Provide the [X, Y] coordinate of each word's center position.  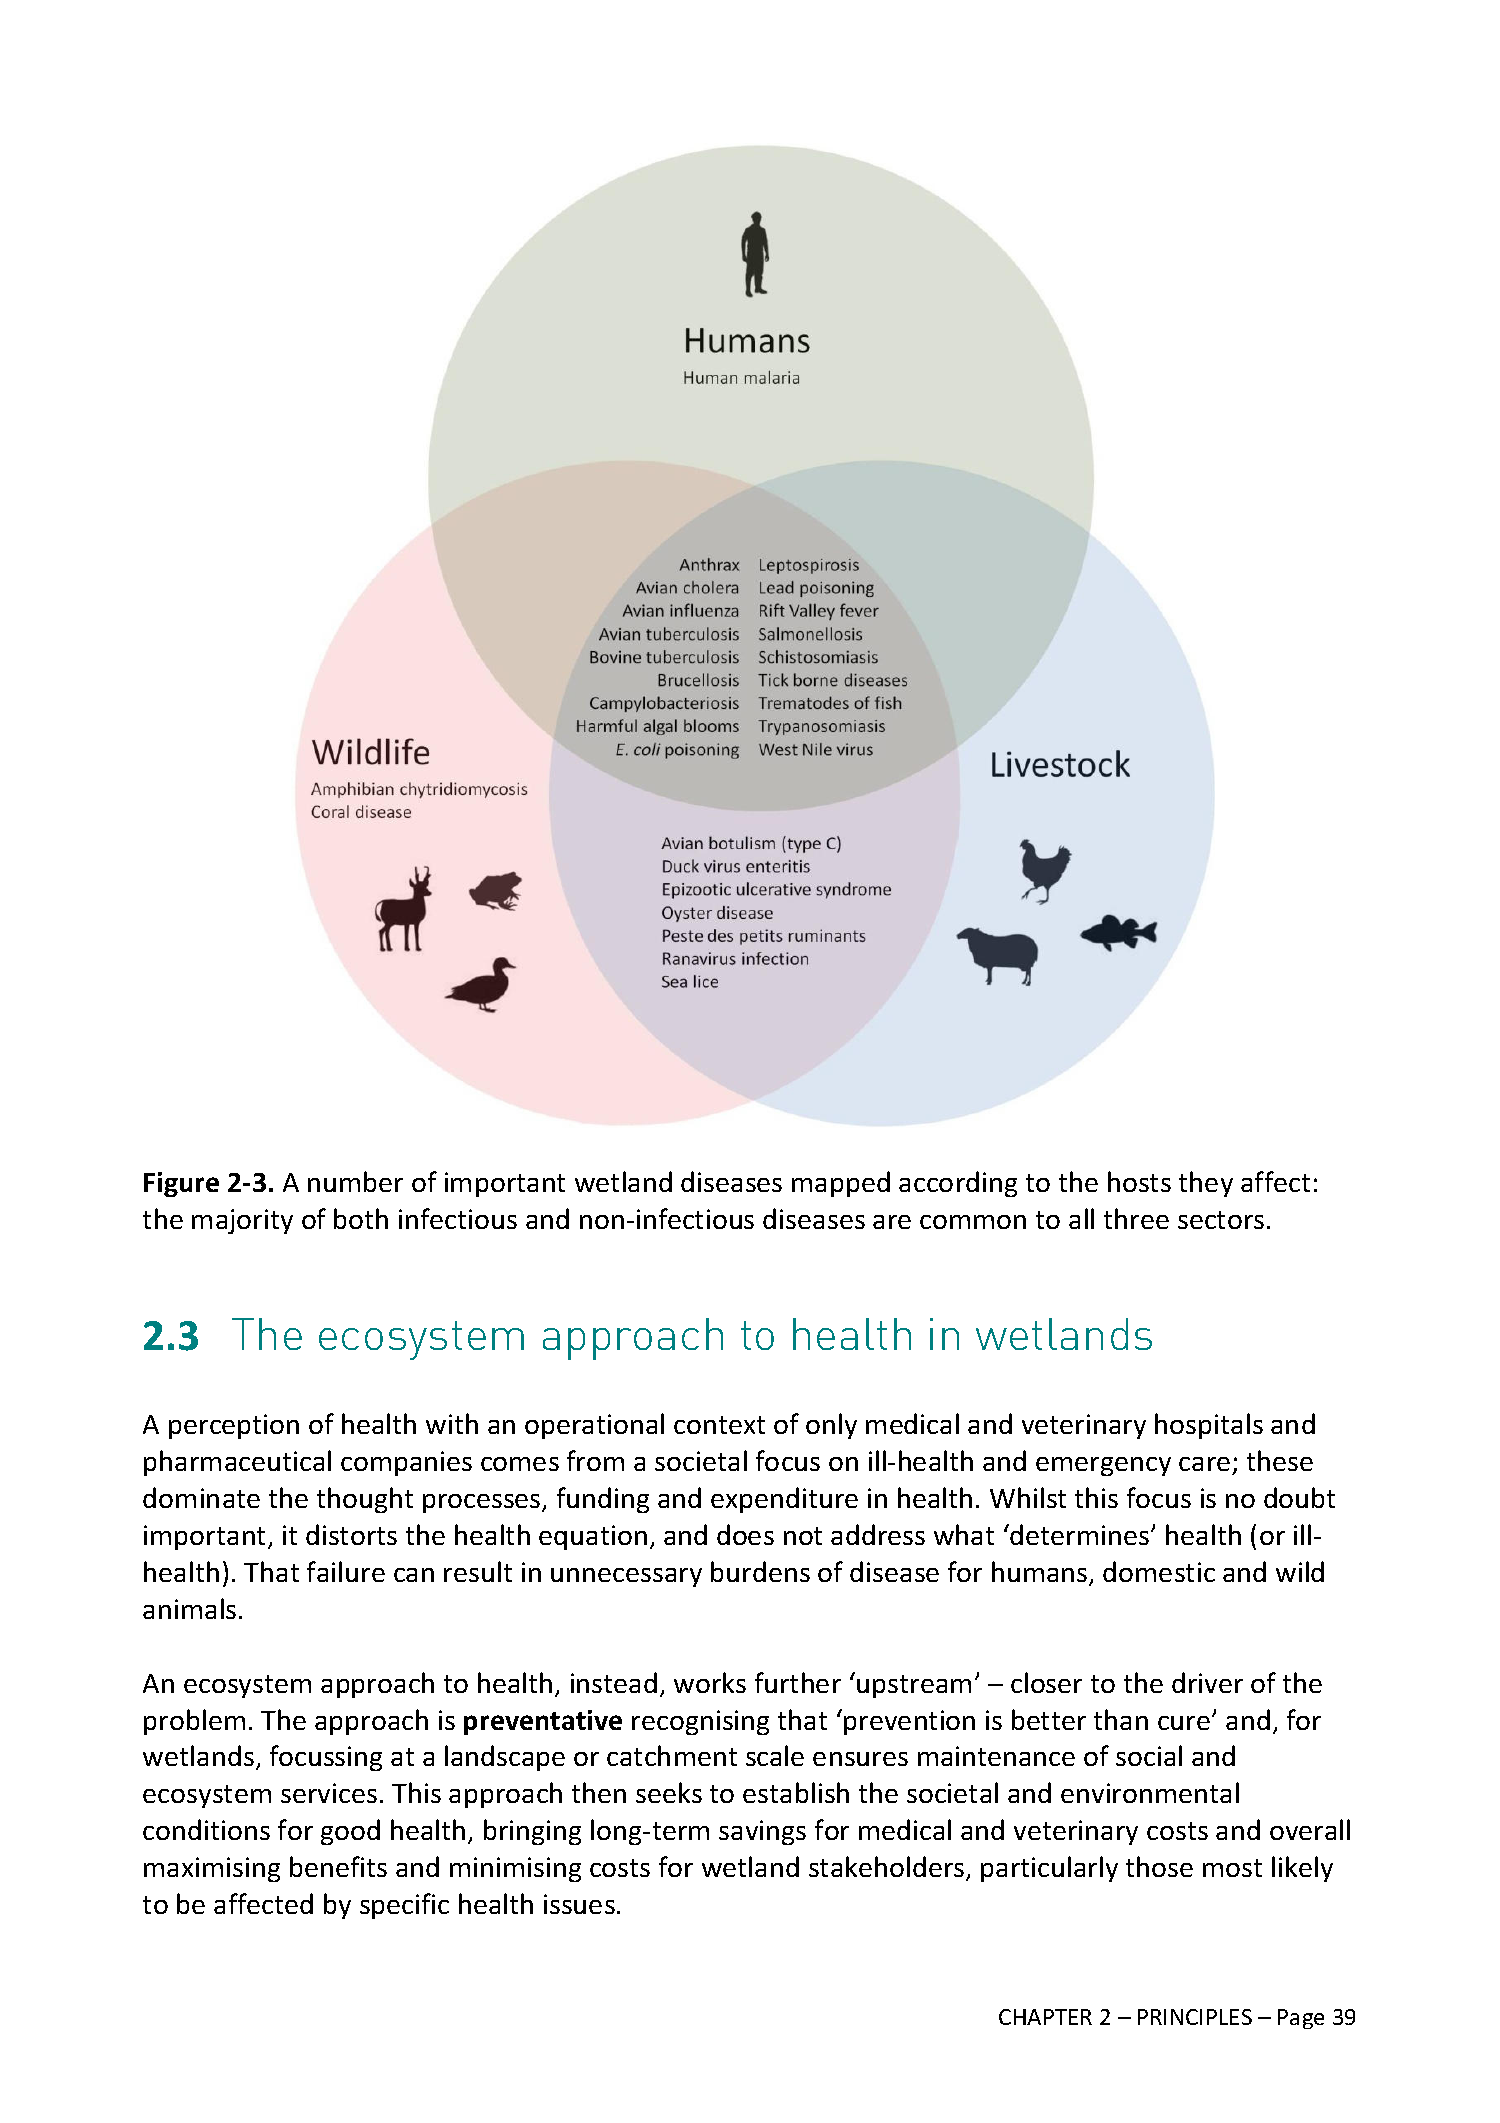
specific [404, 1906]
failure [346, 1571]
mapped [841, 1184]
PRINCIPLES [1195, 2017]
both [361, 1218]
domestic [1159, 1571]
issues [579, 1904]
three [1136, 1218]
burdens [760, 1571]
